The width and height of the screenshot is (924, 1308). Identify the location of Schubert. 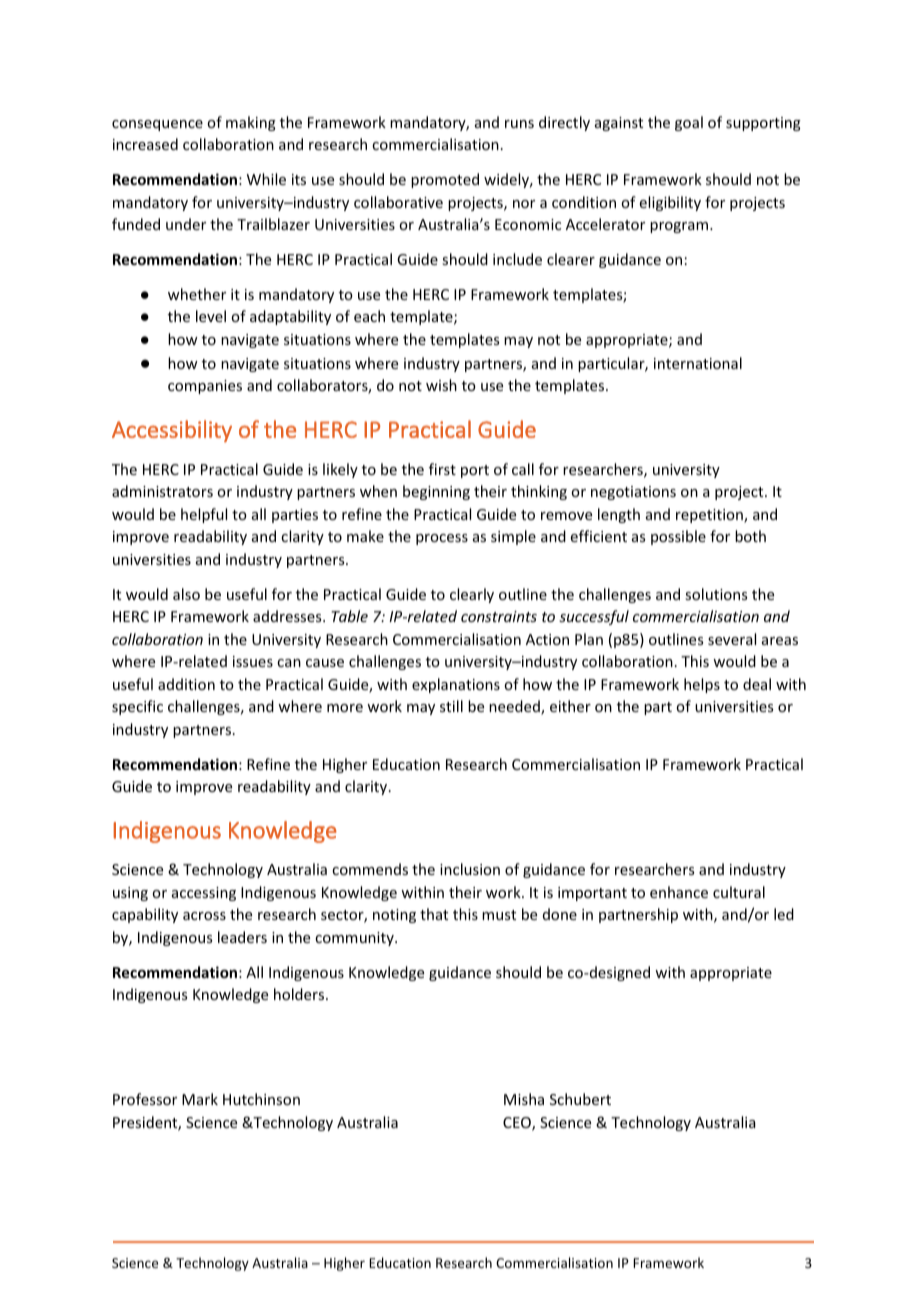
(580, 1099).
